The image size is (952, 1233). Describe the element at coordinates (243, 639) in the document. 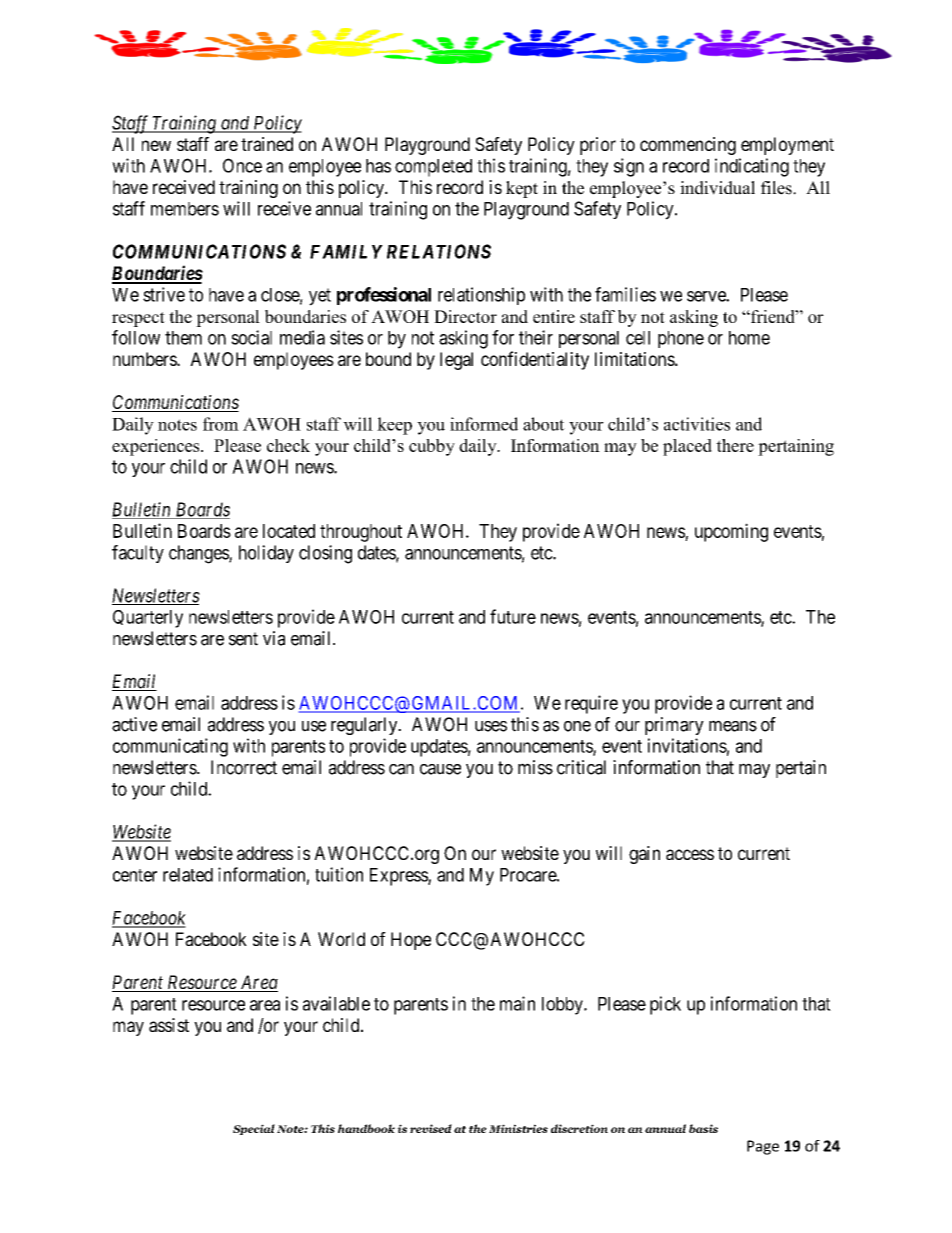

I see `sent` at that location.
